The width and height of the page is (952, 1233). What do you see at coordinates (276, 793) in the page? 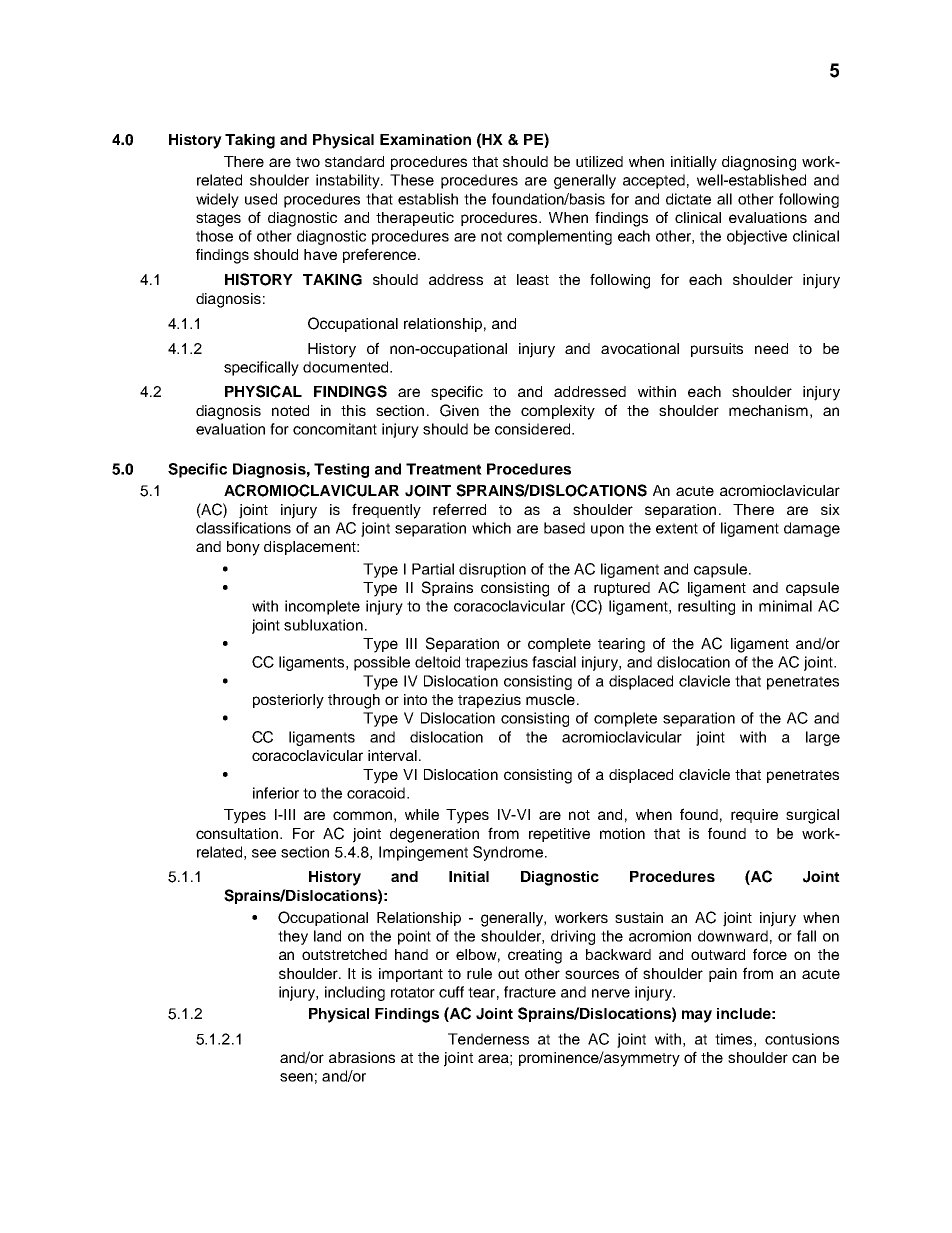
I see `inferior` at bounding box center [276, 793].
